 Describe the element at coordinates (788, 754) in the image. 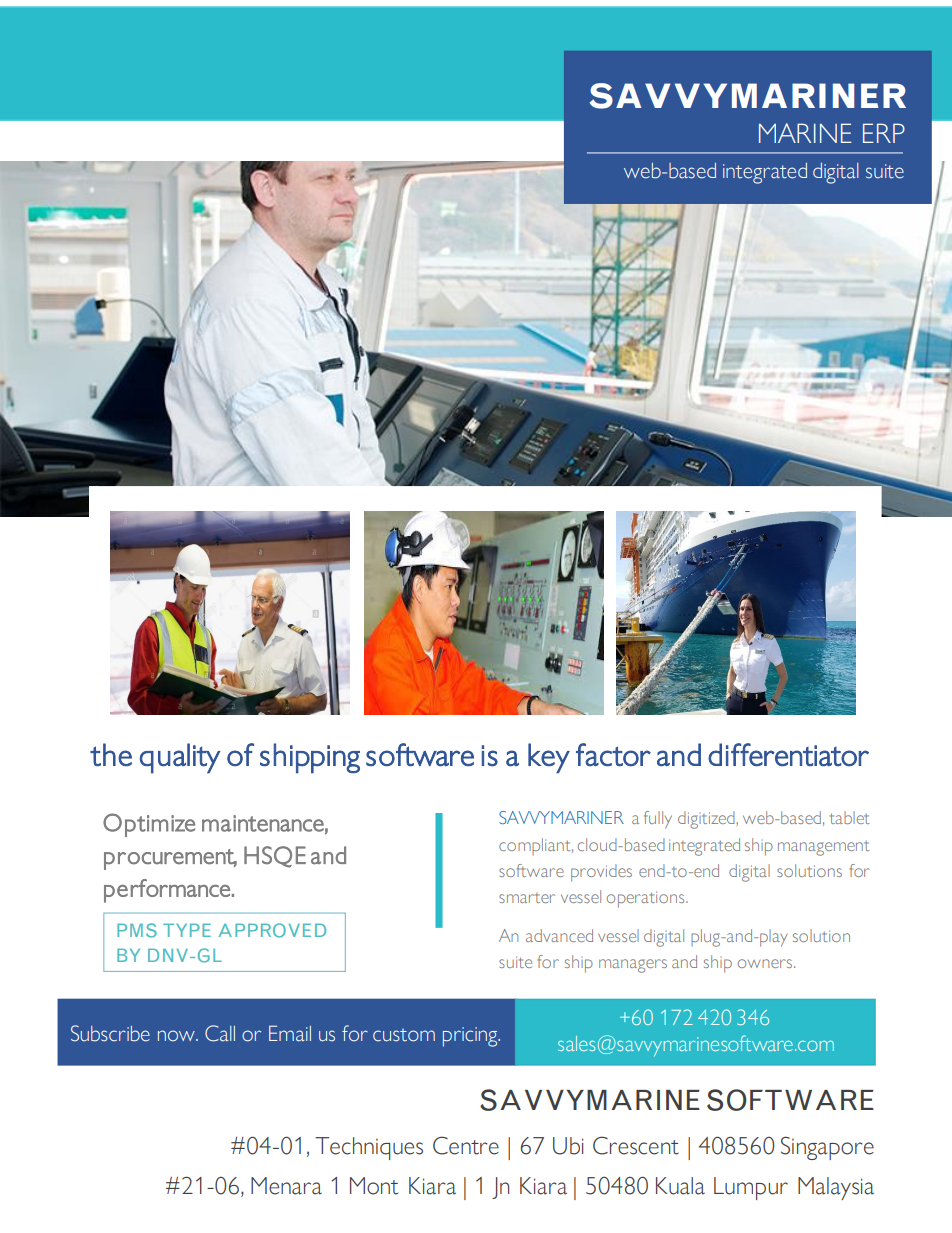

I see `differentiator` at that location.
